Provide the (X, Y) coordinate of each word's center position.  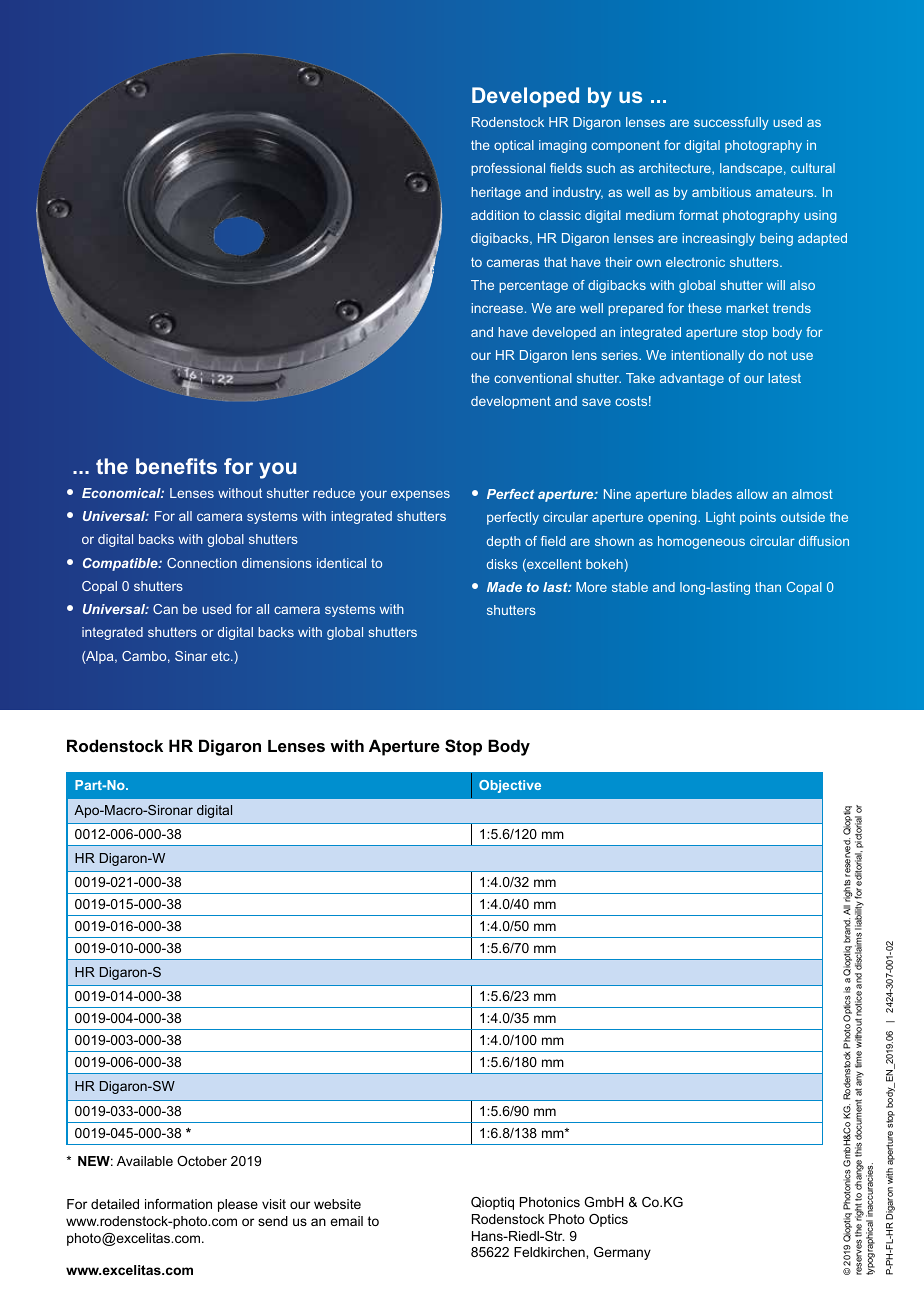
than (768, 587)
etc (221, 656)
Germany (622, 1253)
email (346, 1221)
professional (508, 169)
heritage (496, 193)
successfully (731, 123)
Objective (510, 786)
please (238, 1205)
